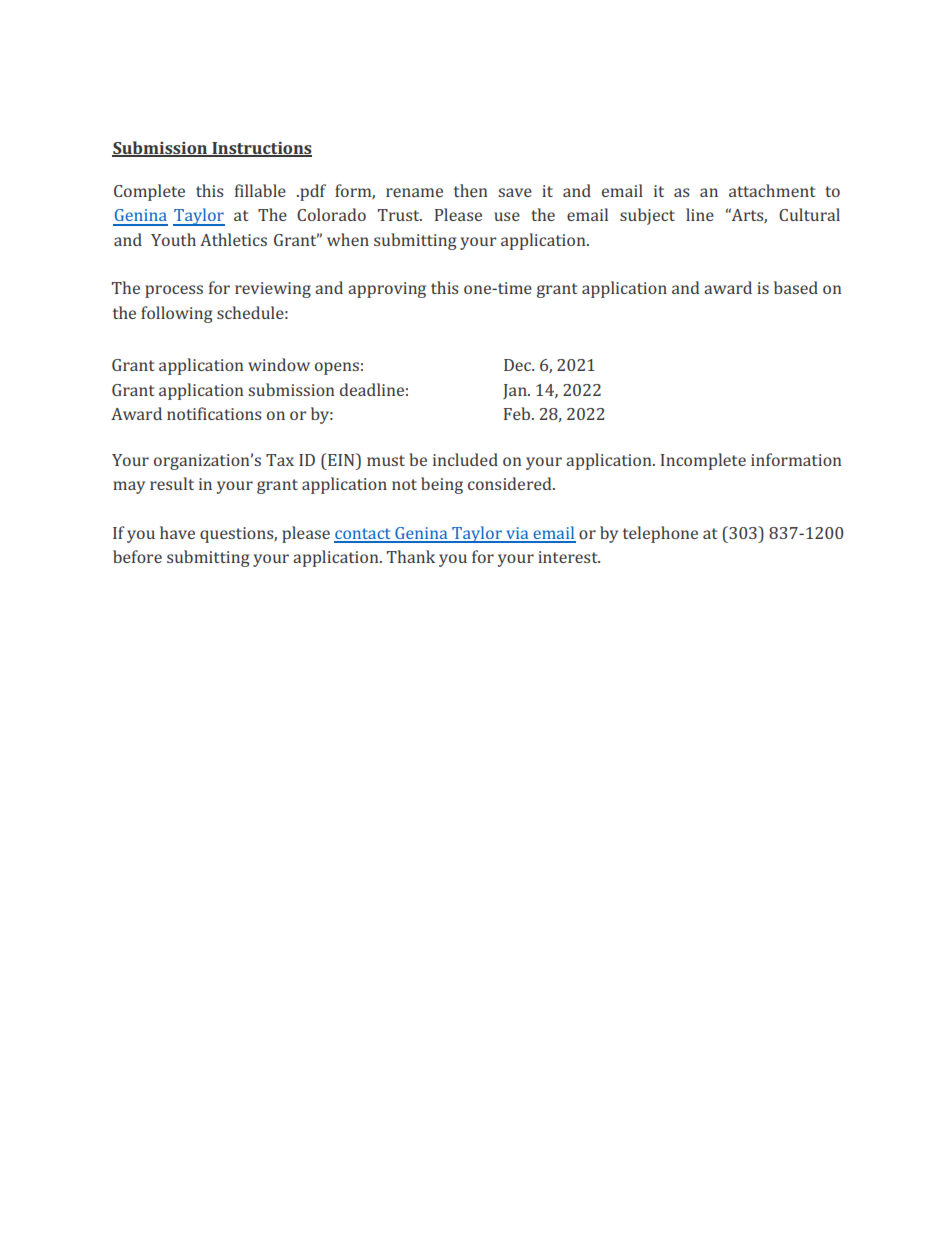  I want to click on then, so click(470, 191).
